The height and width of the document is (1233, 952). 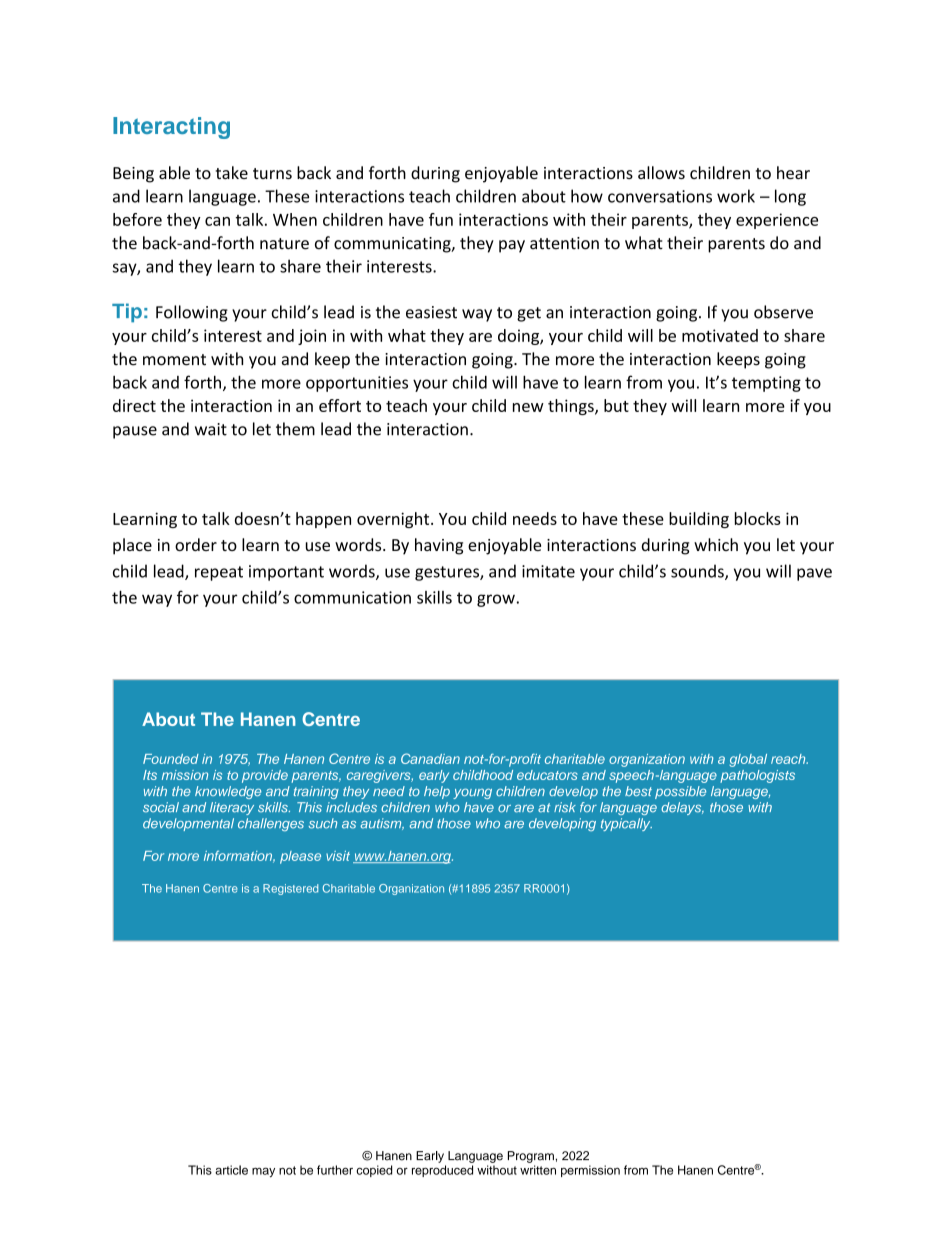 What do you see at coordinates (682, 808) in the document?
I see `delays` at bounding box center [682, 808].
